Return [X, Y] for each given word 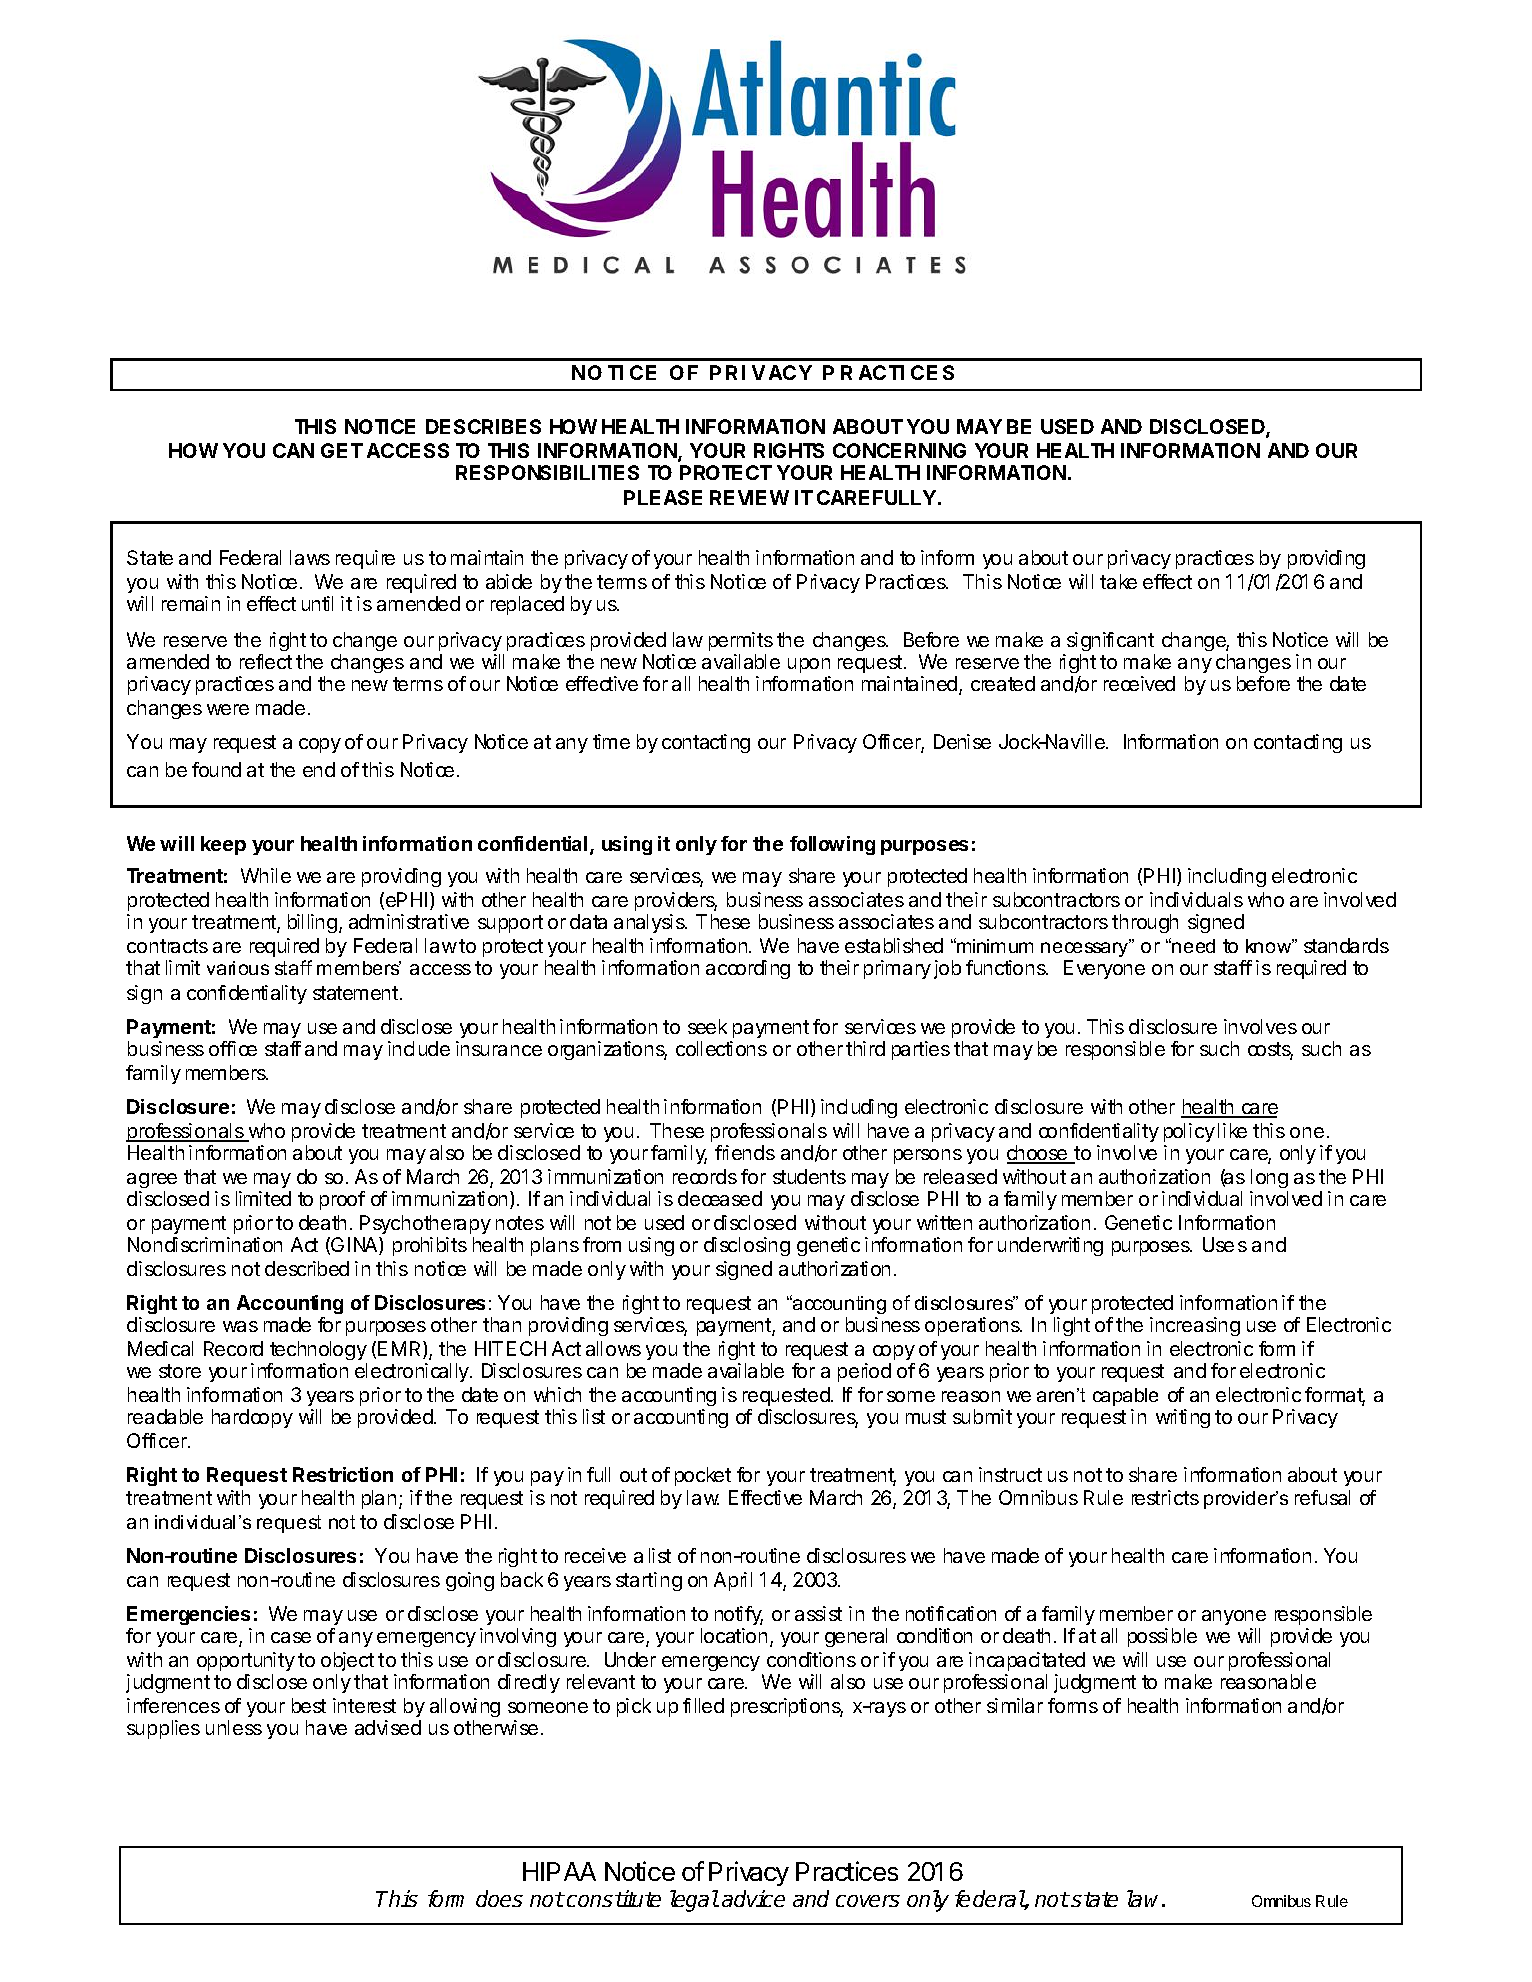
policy [1189, 1132]
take [1118, 581]
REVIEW [749, 497]
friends [745, 1152]
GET [342, 450]
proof [342, 1200]
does [499, 1898]
